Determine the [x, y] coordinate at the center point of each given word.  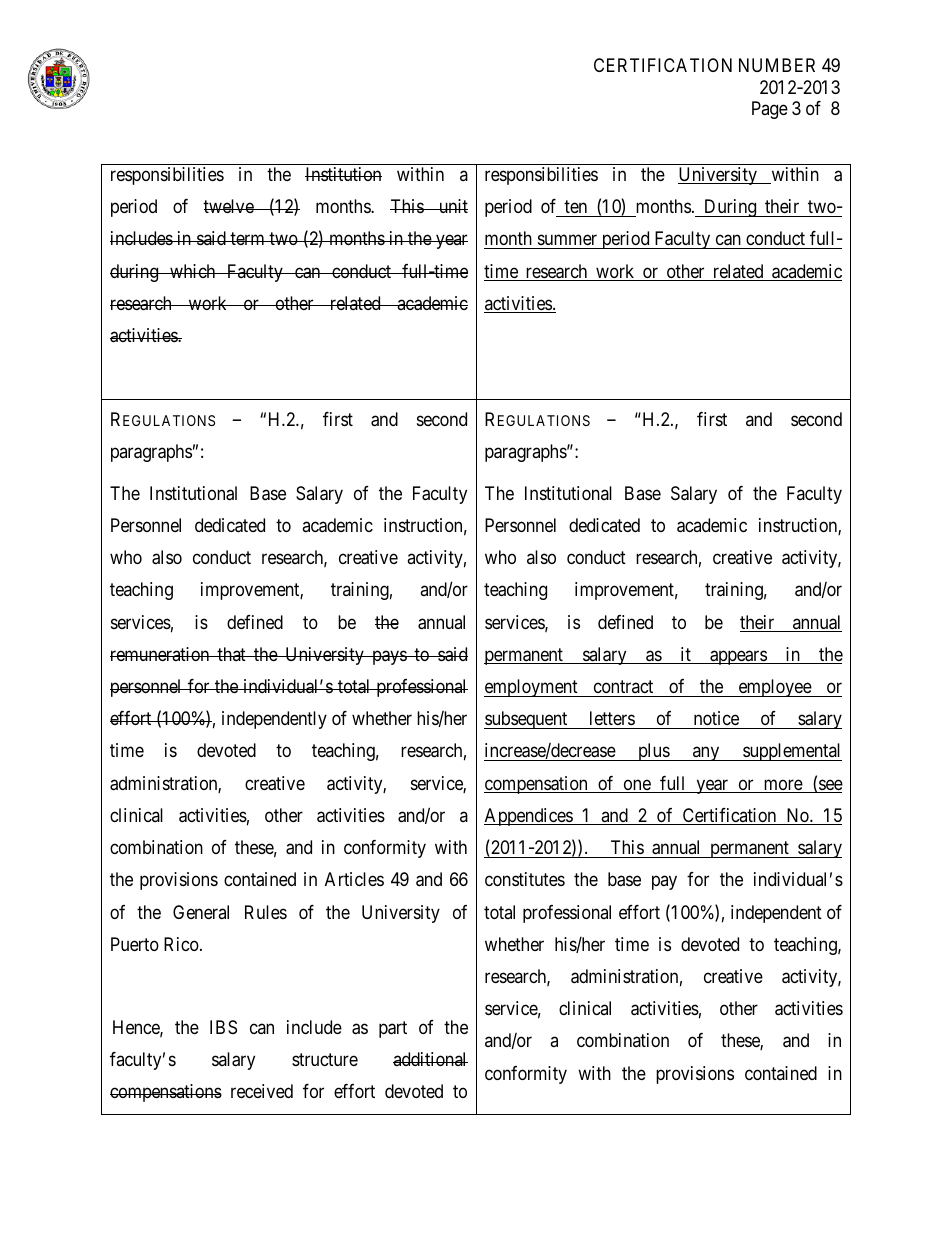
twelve [229, 206]
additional [430, 1059]
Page [770, 110]
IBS [223, 1027]
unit [452, 206]
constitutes [525, 879]
